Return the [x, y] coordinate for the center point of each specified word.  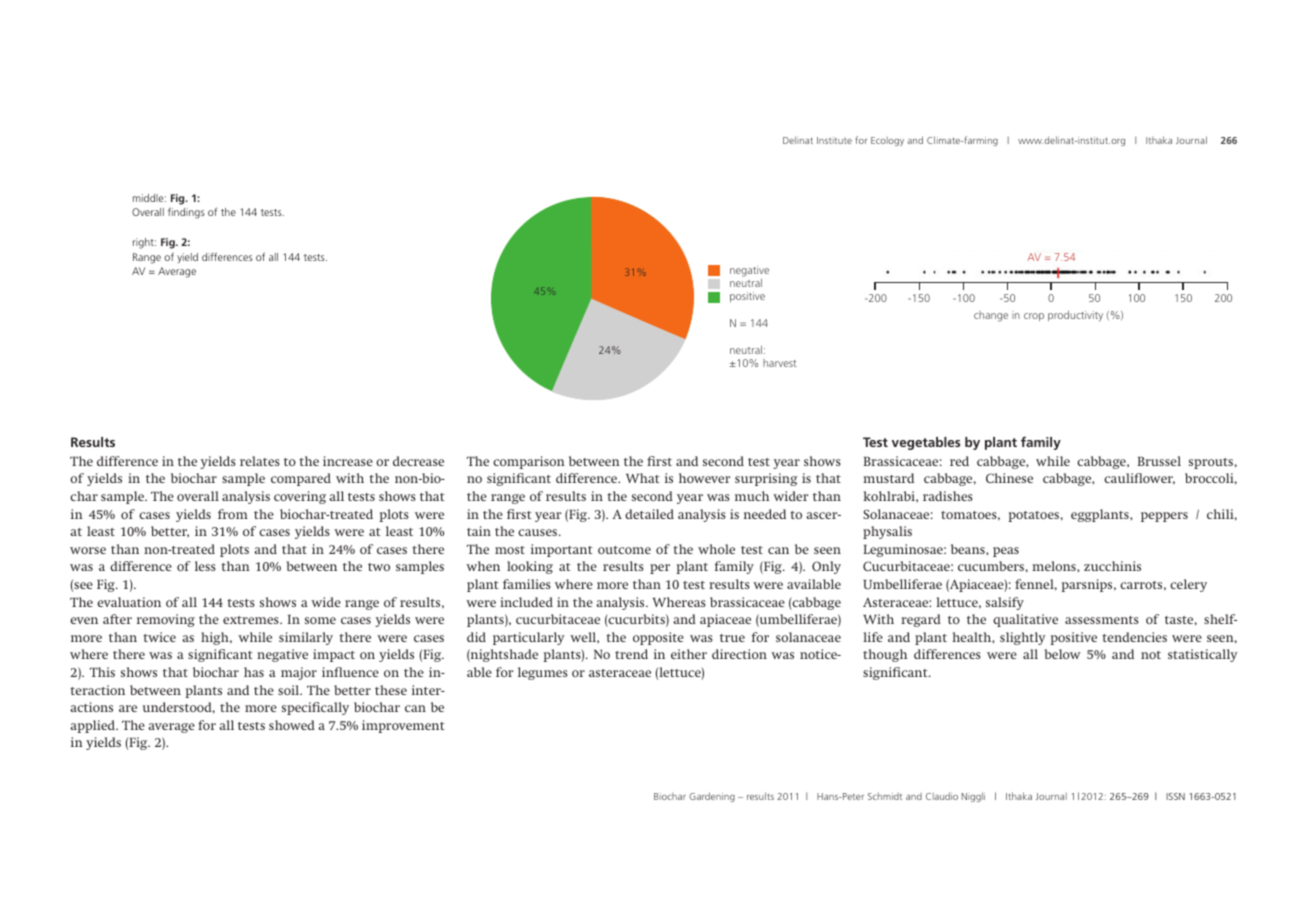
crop [1034, 317]
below [1063, 654]
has [254, 672]
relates [260, 461]
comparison [529, 462]
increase [348, 461]
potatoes [1033, 516]
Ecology [887, 141]
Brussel [1159, 461]
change [991, 316]
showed [292, 725]
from [233, 514]
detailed [649, 514]
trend [631, 654]
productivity [1075, 316]
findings [186, 213]
